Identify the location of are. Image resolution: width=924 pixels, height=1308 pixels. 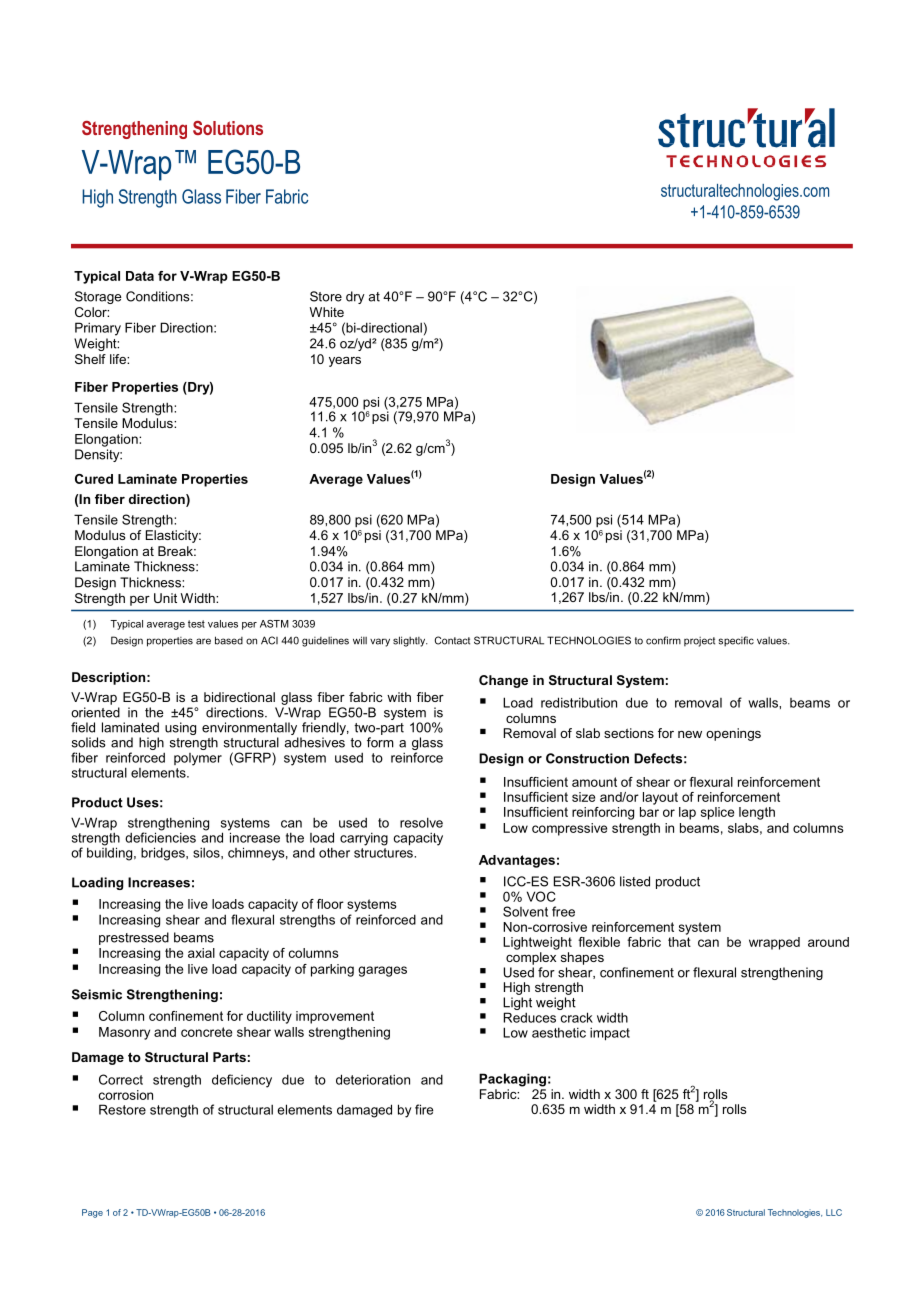
(203, 641).
